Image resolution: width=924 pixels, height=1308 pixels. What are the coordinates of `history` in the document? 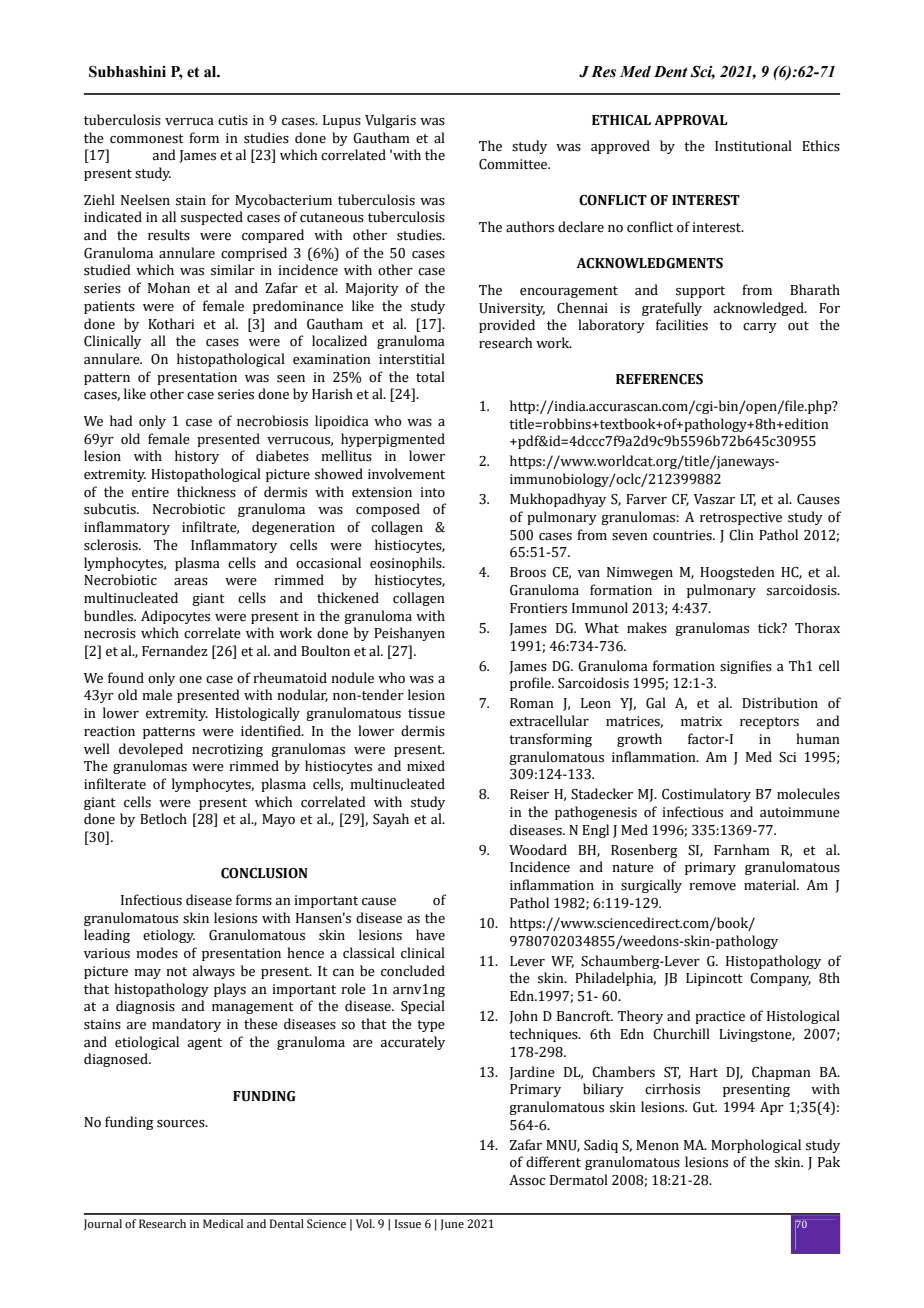 It's located at (197, 457).
